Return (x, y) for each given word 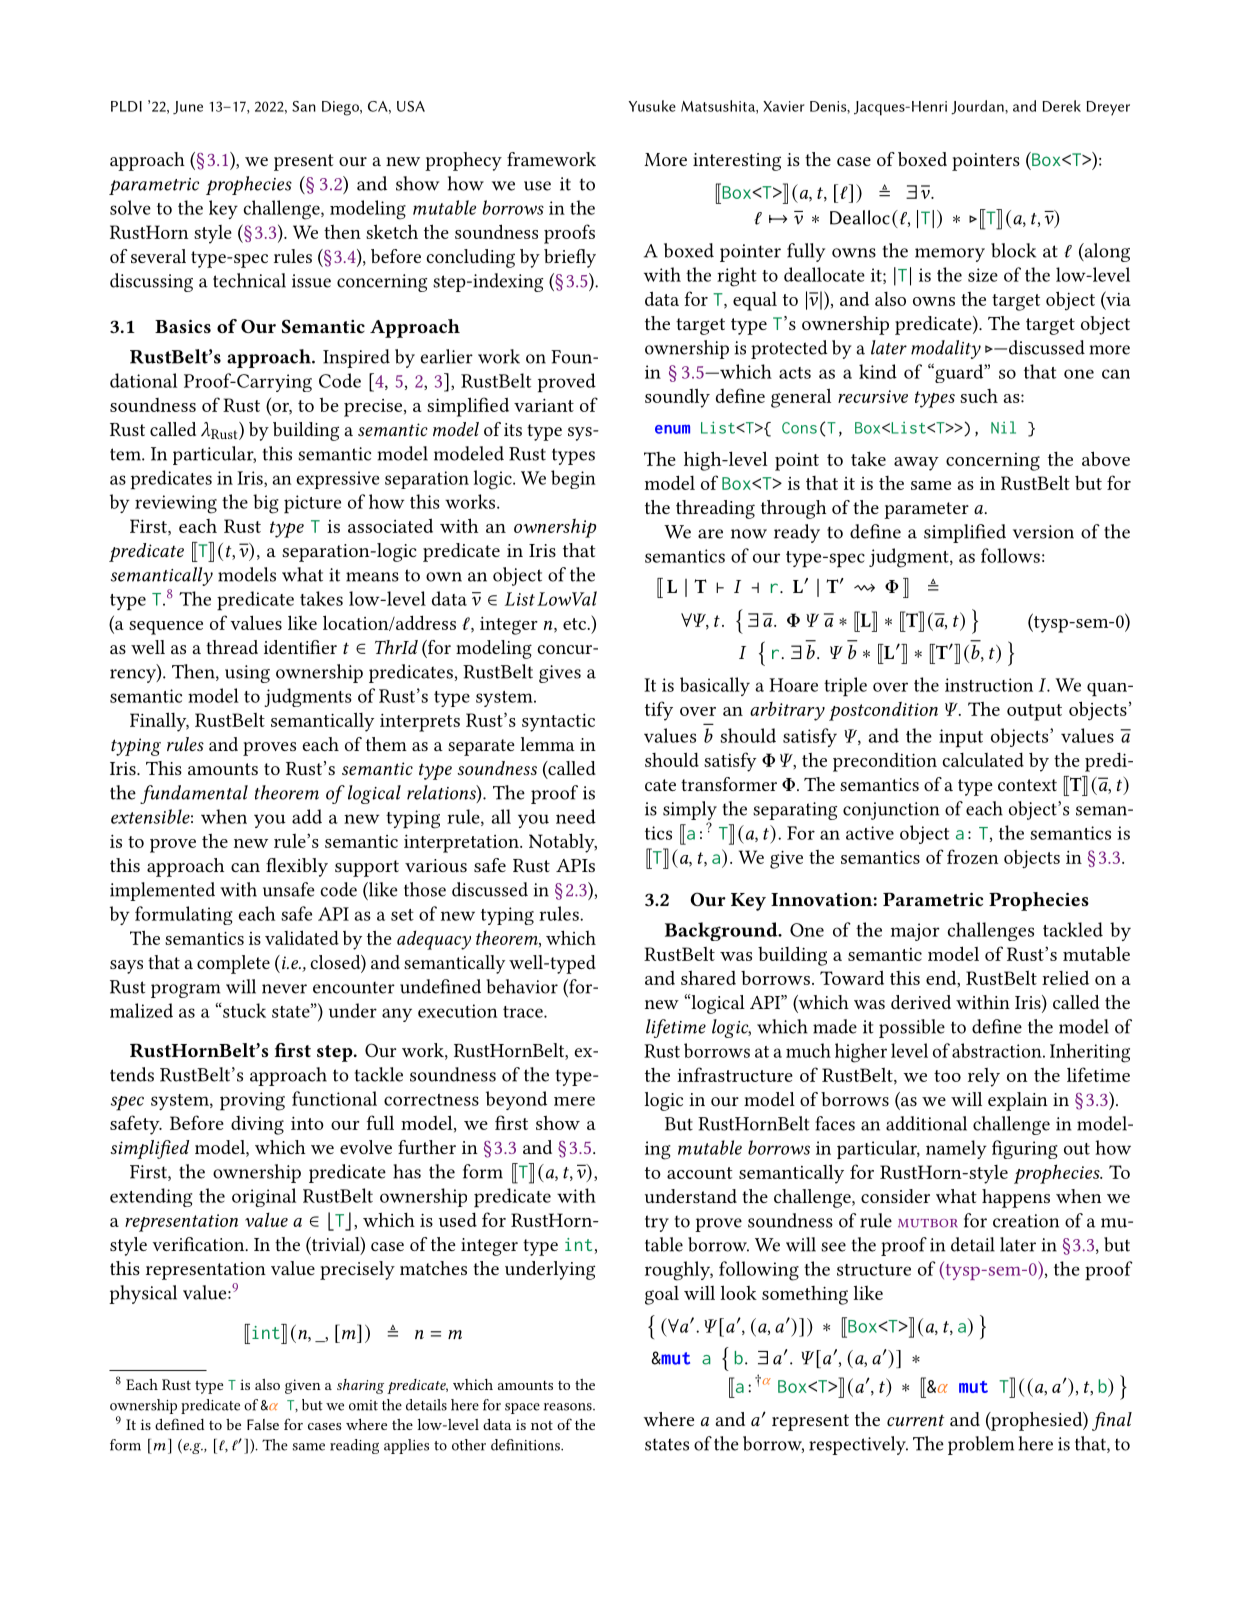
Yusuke (652, 106)
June (188, 108)
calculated (983, 759)
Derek (1061, 106)
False (263, 1424)
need (576, 816)
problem (981, 1445)
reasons (569, 1407)
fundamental (194, 794)
